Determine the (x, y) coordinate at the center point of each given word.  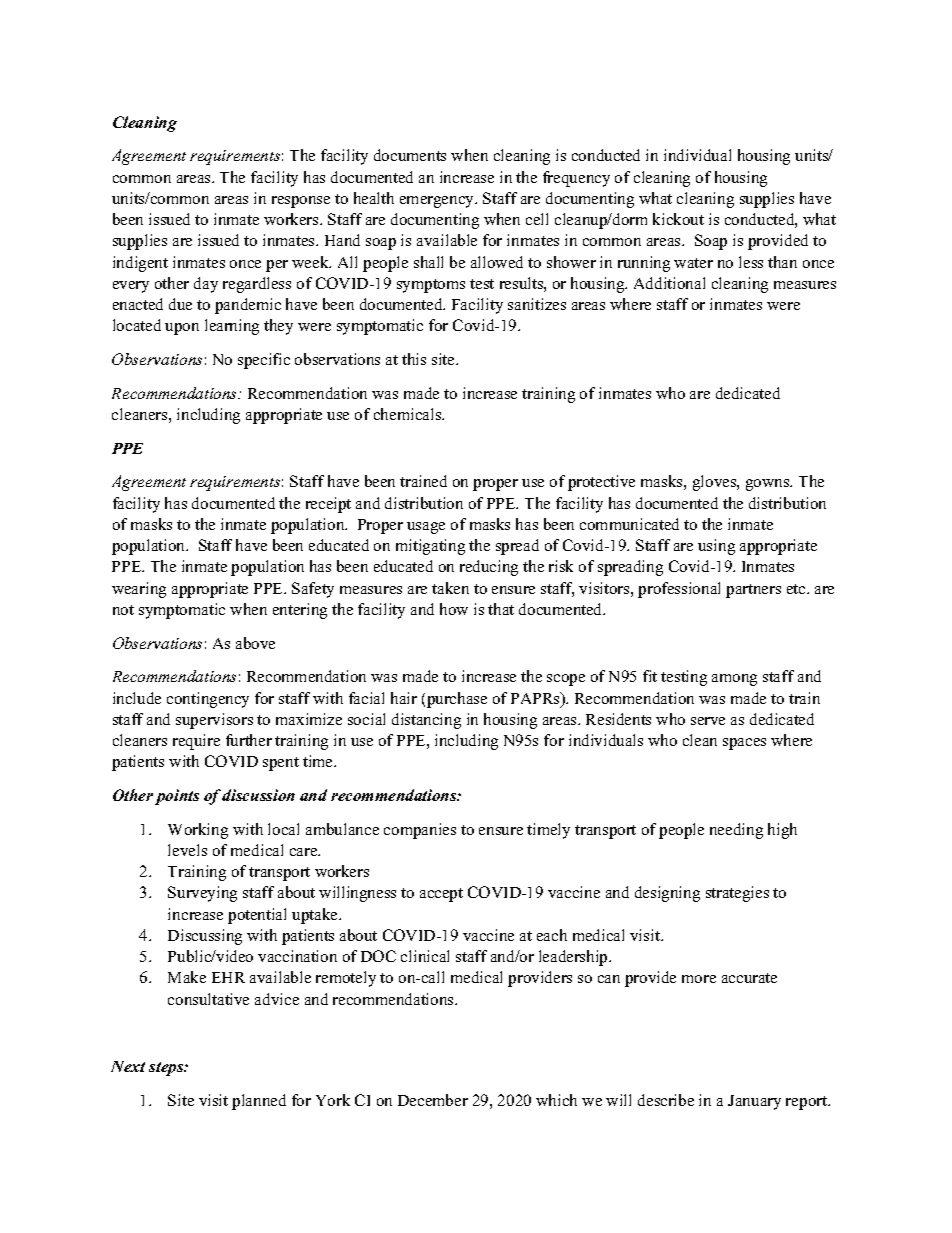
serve (708, 721)
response (301, 202)
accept (441, 895)
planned (259, 1102)
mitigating (430, 547)
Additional (669, 283)
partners (753, 591)
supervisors (214, 721)
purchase (457, 700)
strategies (737, 894)
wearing (139, 590)
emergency (438, 202)
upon (182, 329)
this (414, 359)
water (693, 263)
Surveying (202, 894)
